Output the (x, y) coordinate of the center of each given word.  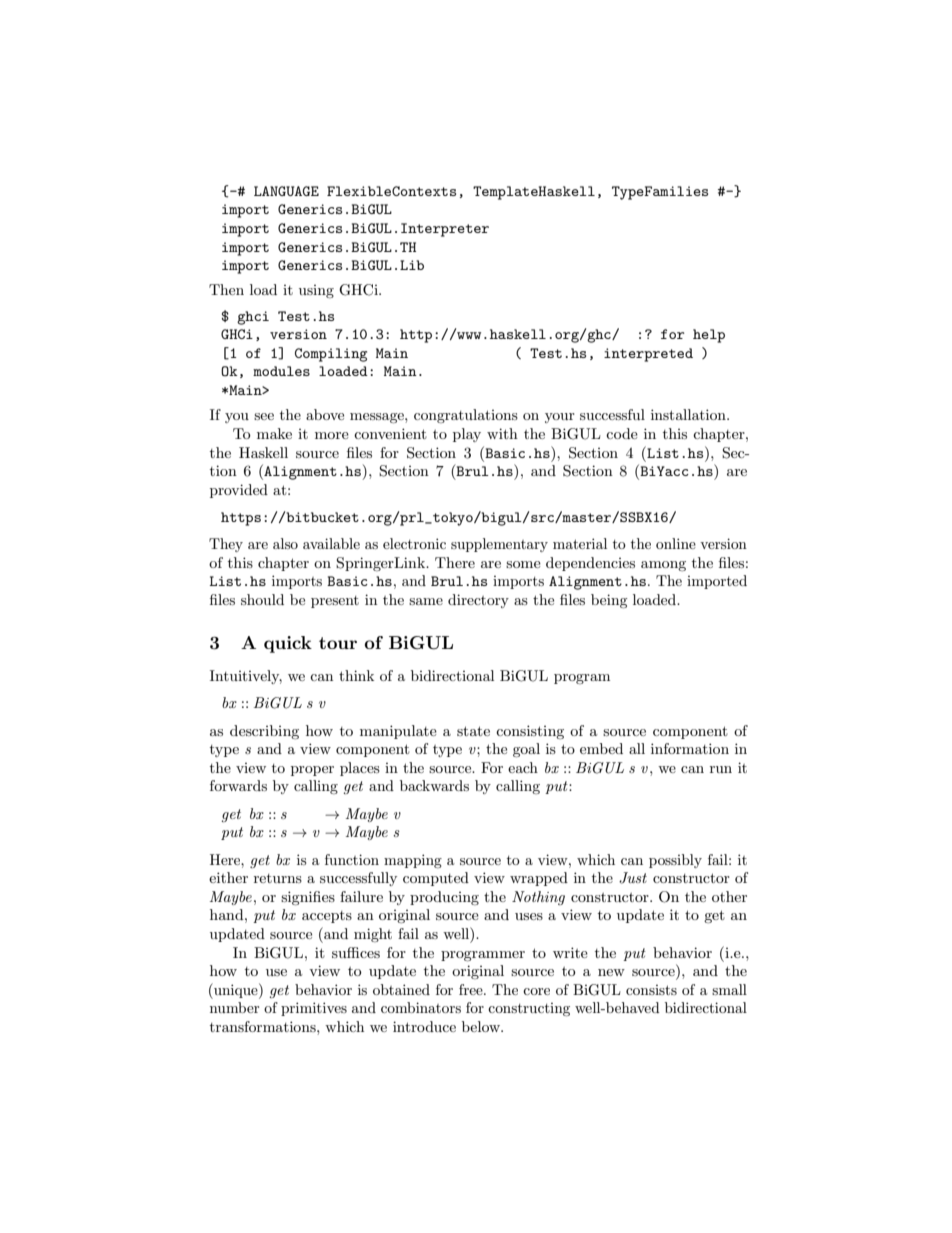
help (709, 336)
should (262, 599)
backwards (434, 785)
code (622, 433)
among (663, 566)
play (467, 435)
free (472, 989)
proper (312, 771)
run (721, 769)
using (316, 291)
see (264, 416)
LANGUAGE (286, 191)
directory (478, 601)
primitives (314, 1009)
